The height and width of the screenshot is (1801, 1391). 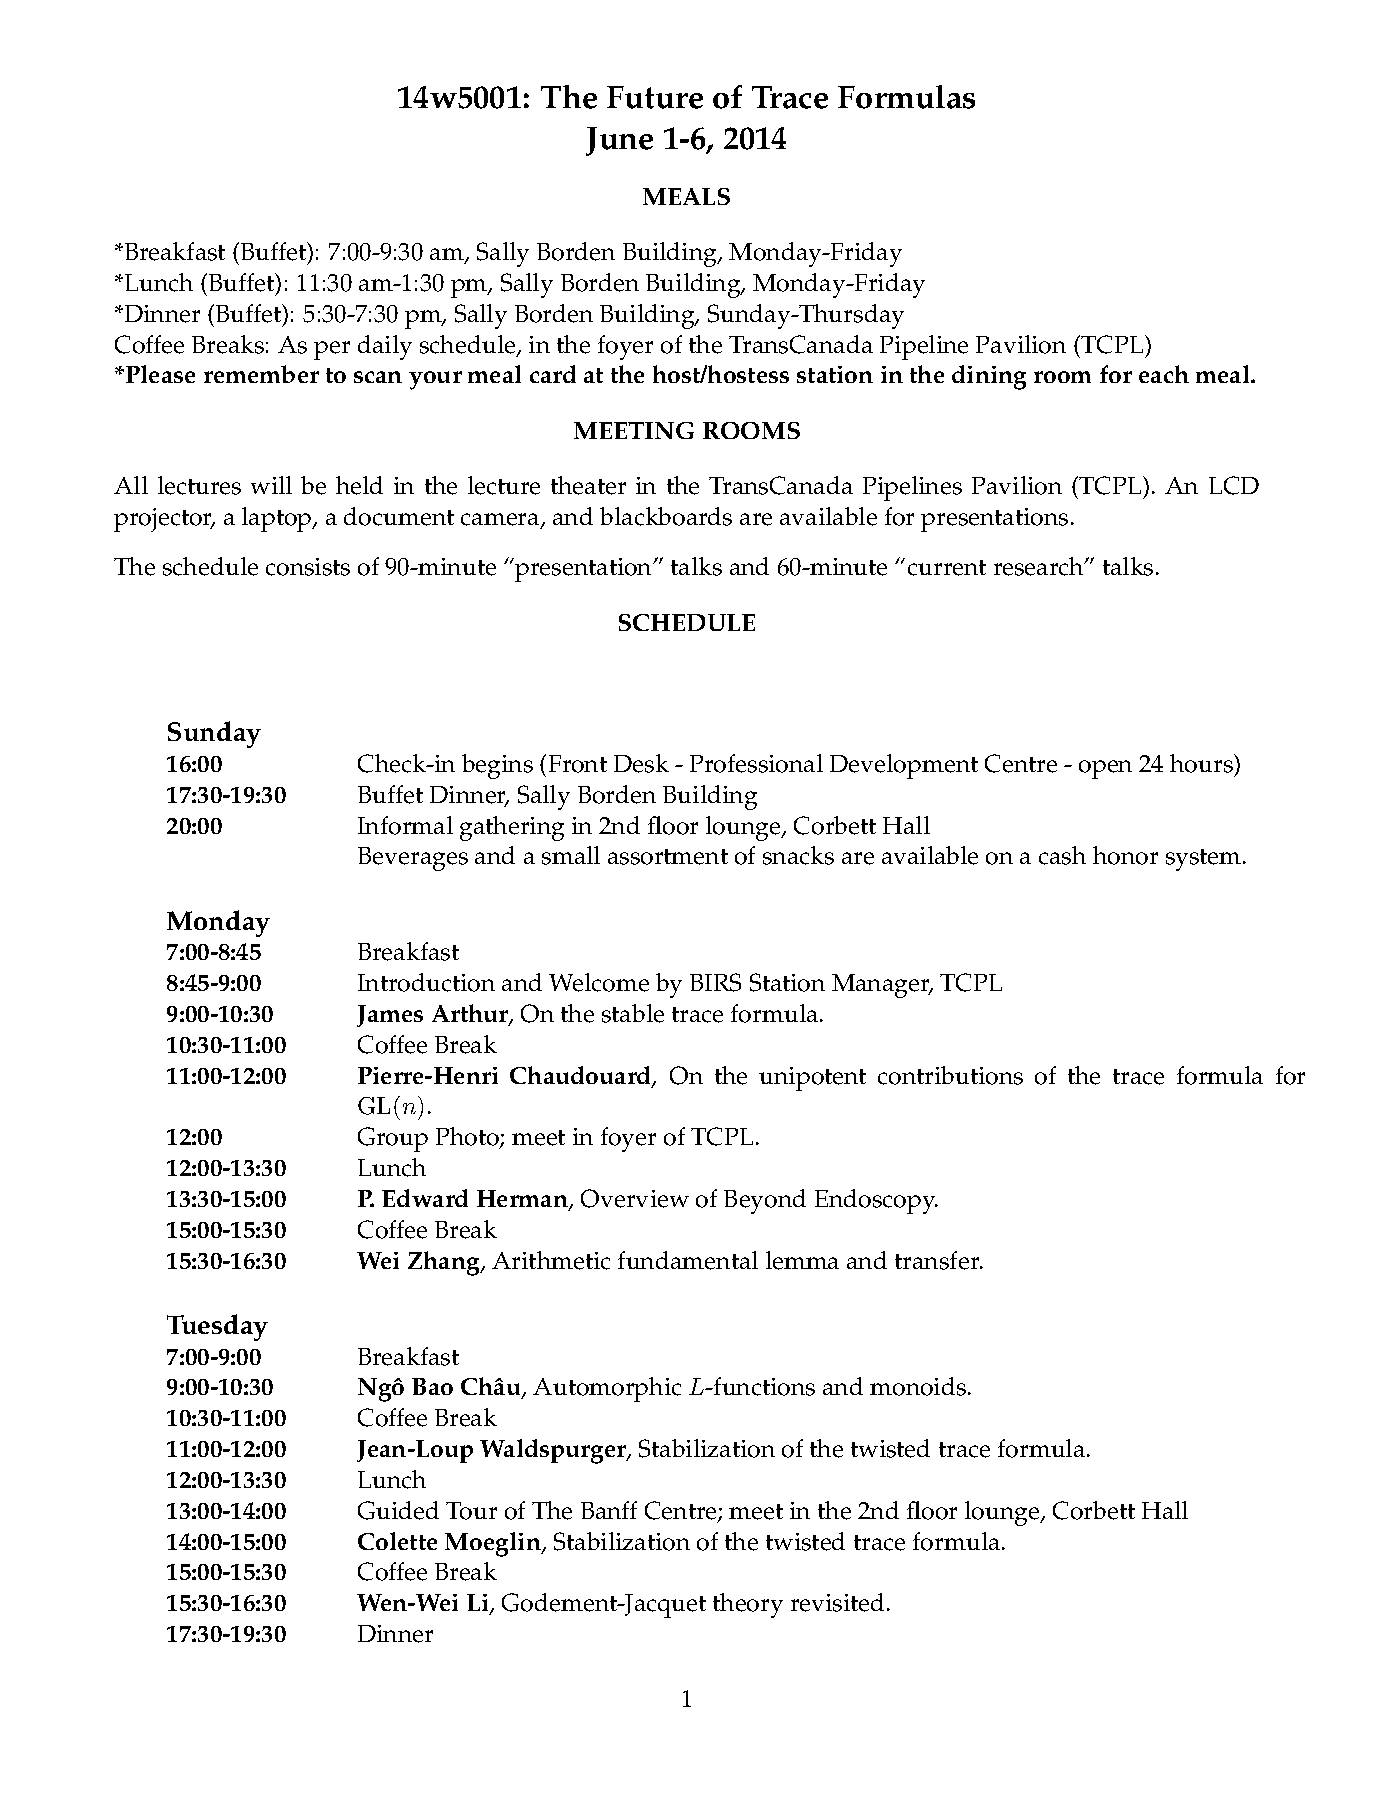 What do you see at coordinates (655, 97) in the screenshot?
I see `Future` at bounding box center [655, 97].
